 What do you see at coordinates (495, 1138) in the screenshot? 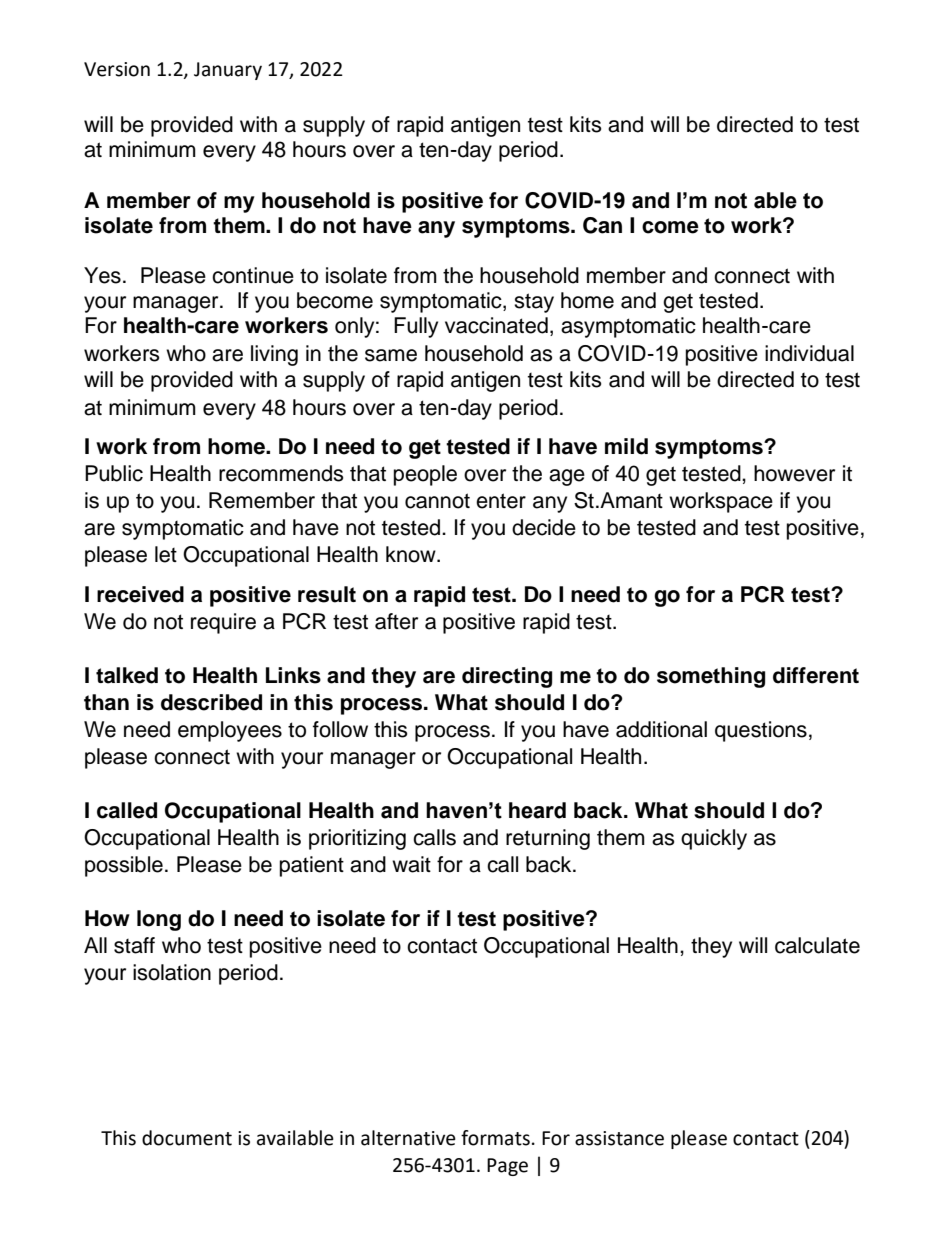
I see `formats` at bounding box center [495, 1138].
